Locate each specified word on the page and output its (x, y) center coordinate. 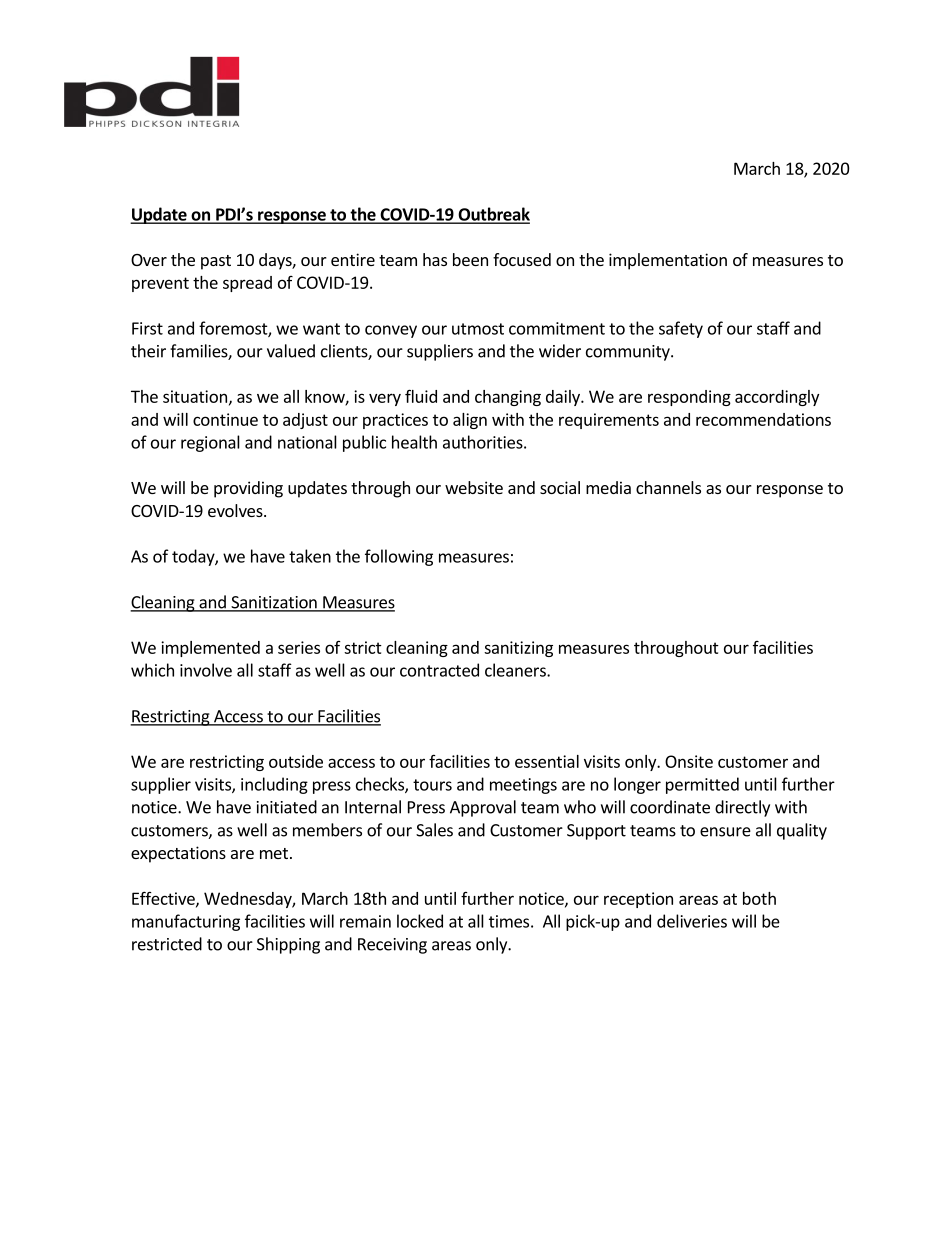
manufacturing (186, 922)
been (470, 259)
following (399, 557)
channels (668, 487)
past (216, 262)
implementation (668, 261)
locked (420, 921)
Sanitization (274, 603)
